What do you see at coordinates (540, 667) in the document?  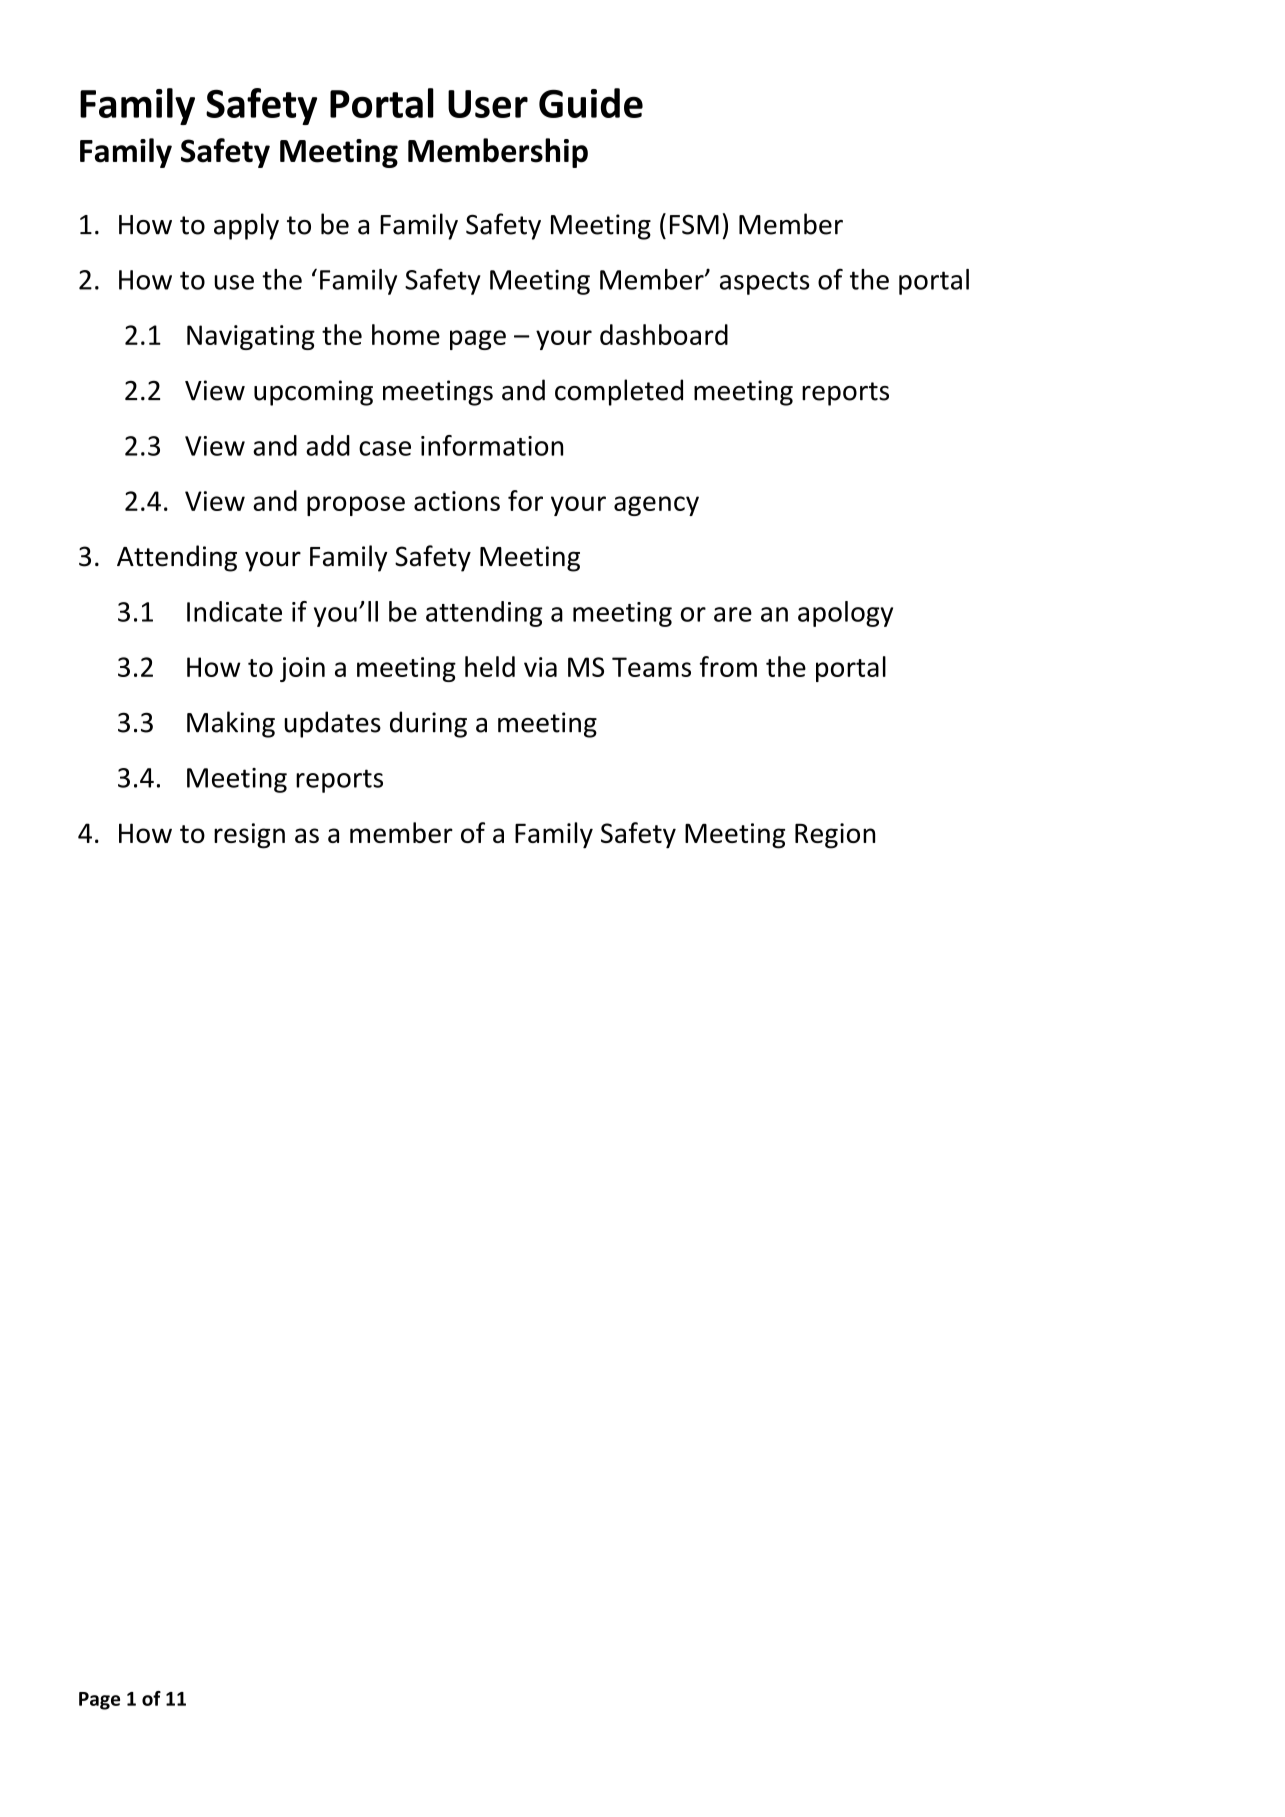 I see `via` at bounding box center [540, 667].
